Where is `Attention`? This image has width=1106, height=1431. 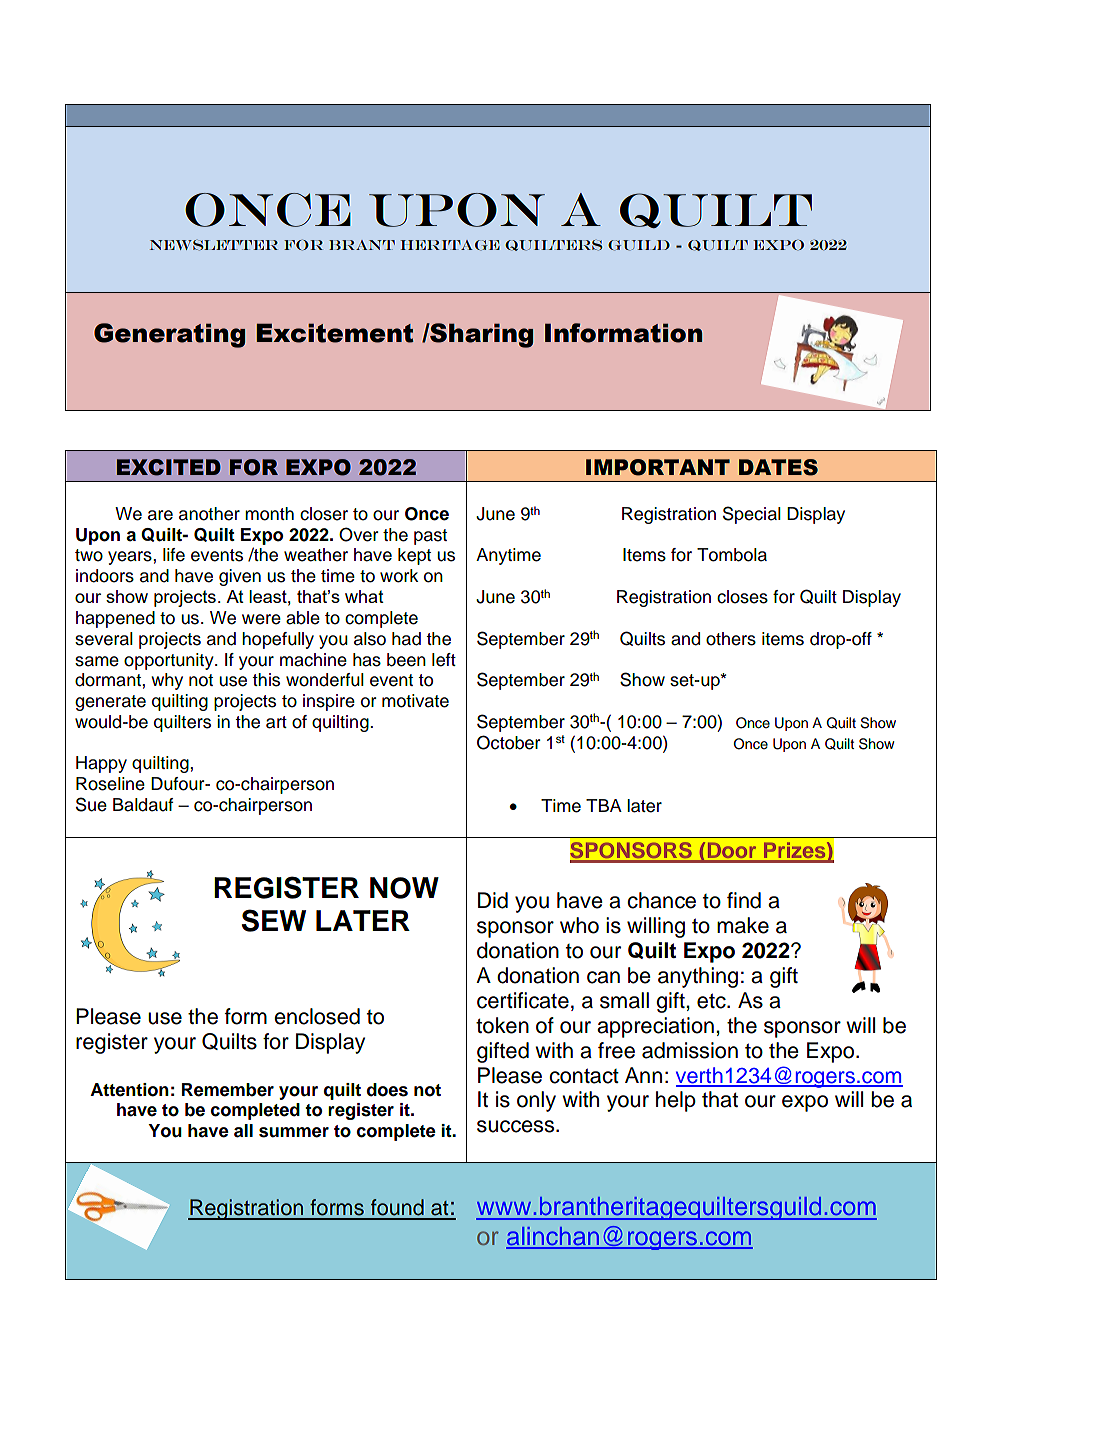
Attention is located at coordinates (129, 1090).
